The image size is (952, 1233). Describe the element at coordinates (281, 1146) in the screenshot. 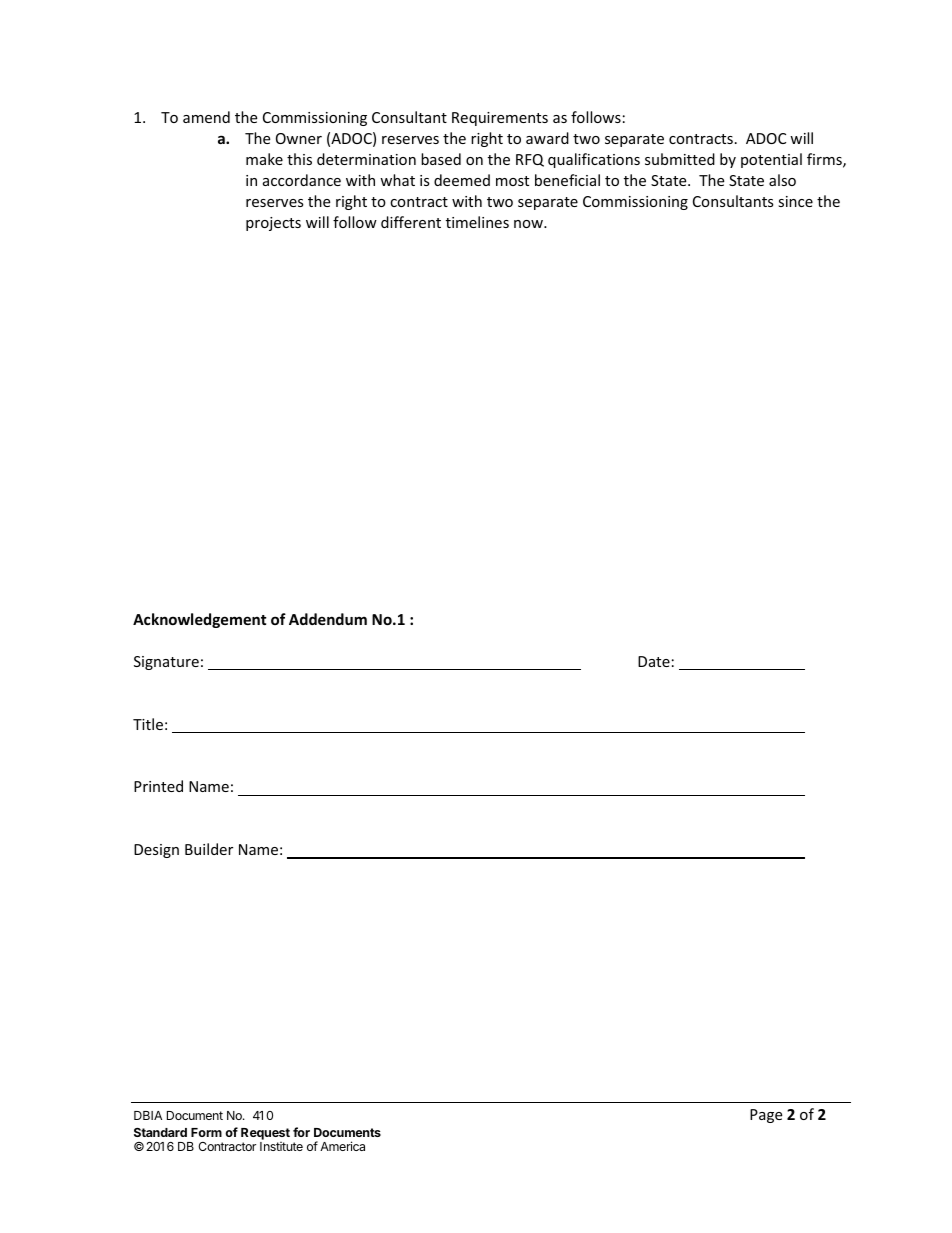

I see `Institute` at that location.
